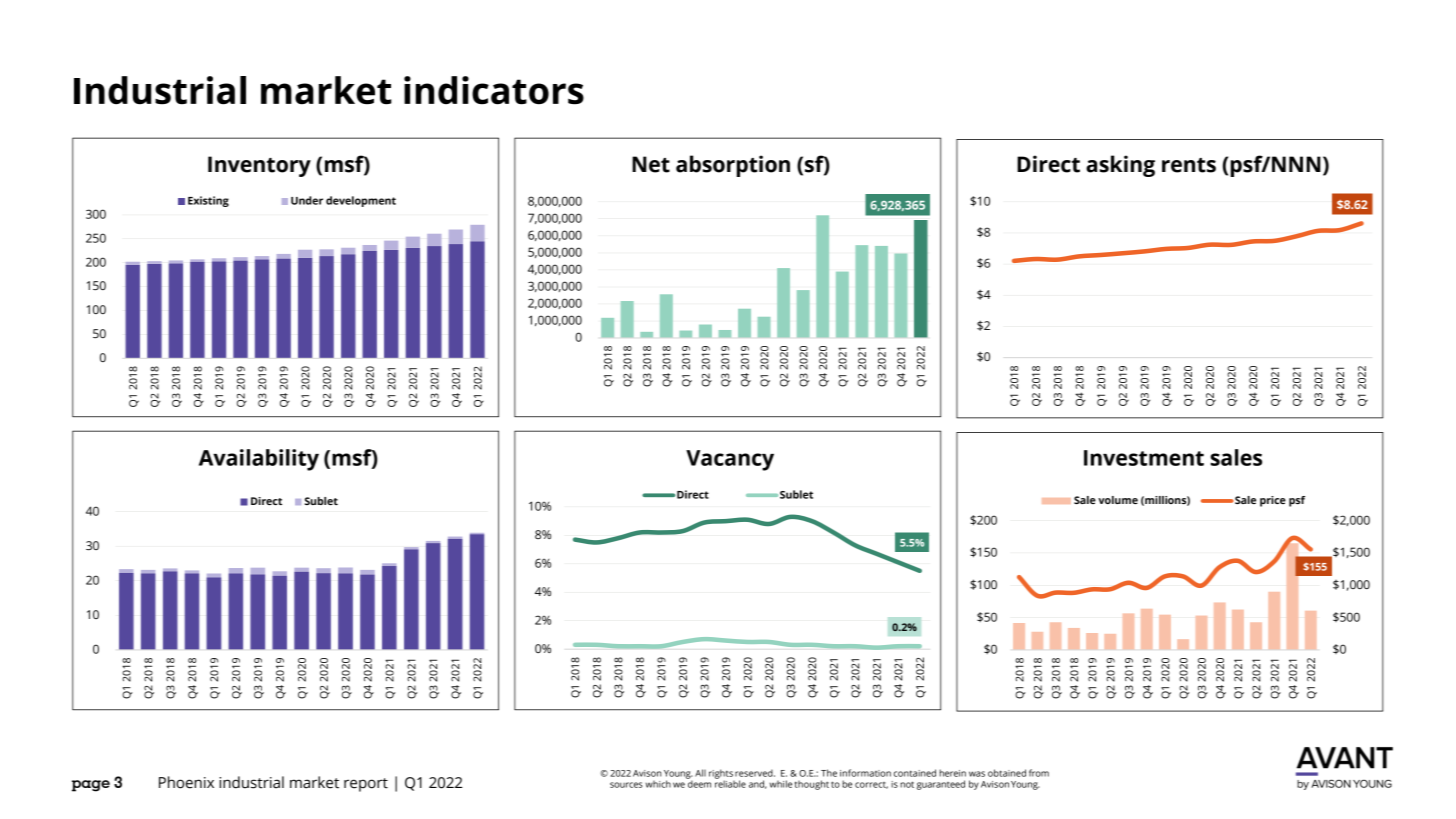 This image has height=819, width=1456. I want to click on All, so click(700, 773).
